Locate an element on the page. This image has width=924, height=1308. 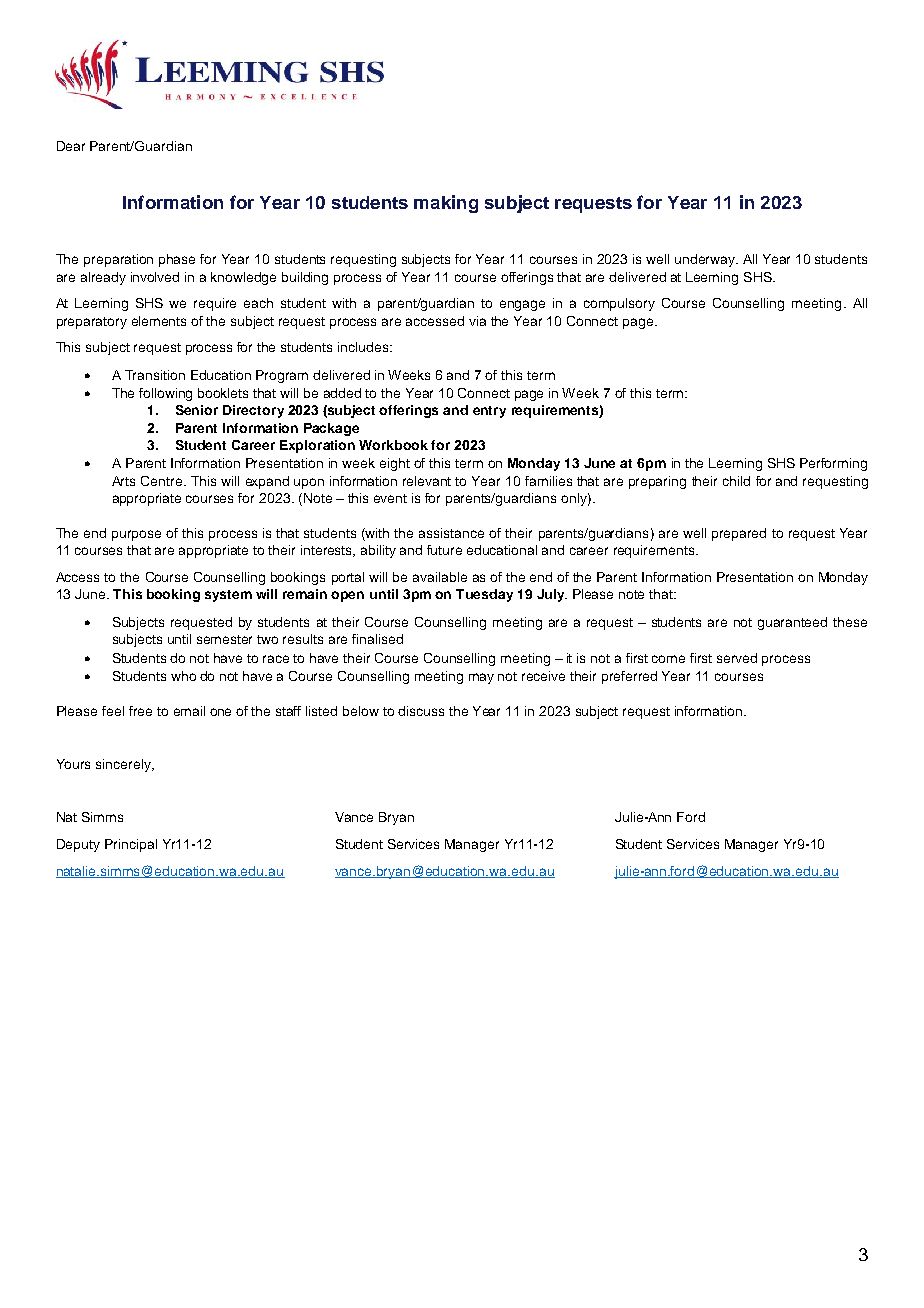
Performing is located at coordinates (833, 464).
